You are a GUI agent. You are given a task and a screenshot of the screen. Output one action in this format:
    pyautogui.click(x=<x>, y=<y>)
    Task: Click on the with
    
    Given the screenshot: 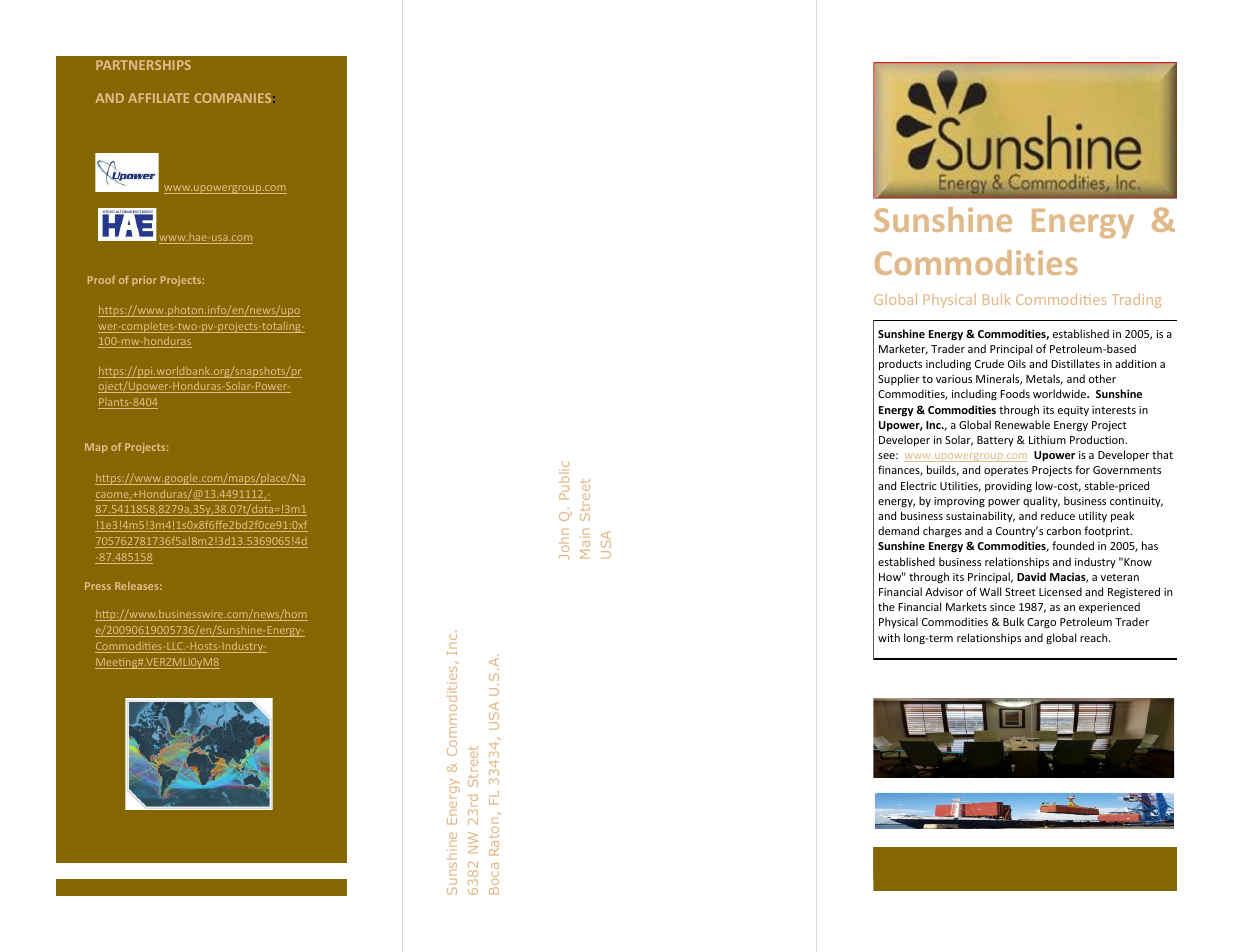 What is the action you would take?
    pyautogui.click(x=889, y=637)
